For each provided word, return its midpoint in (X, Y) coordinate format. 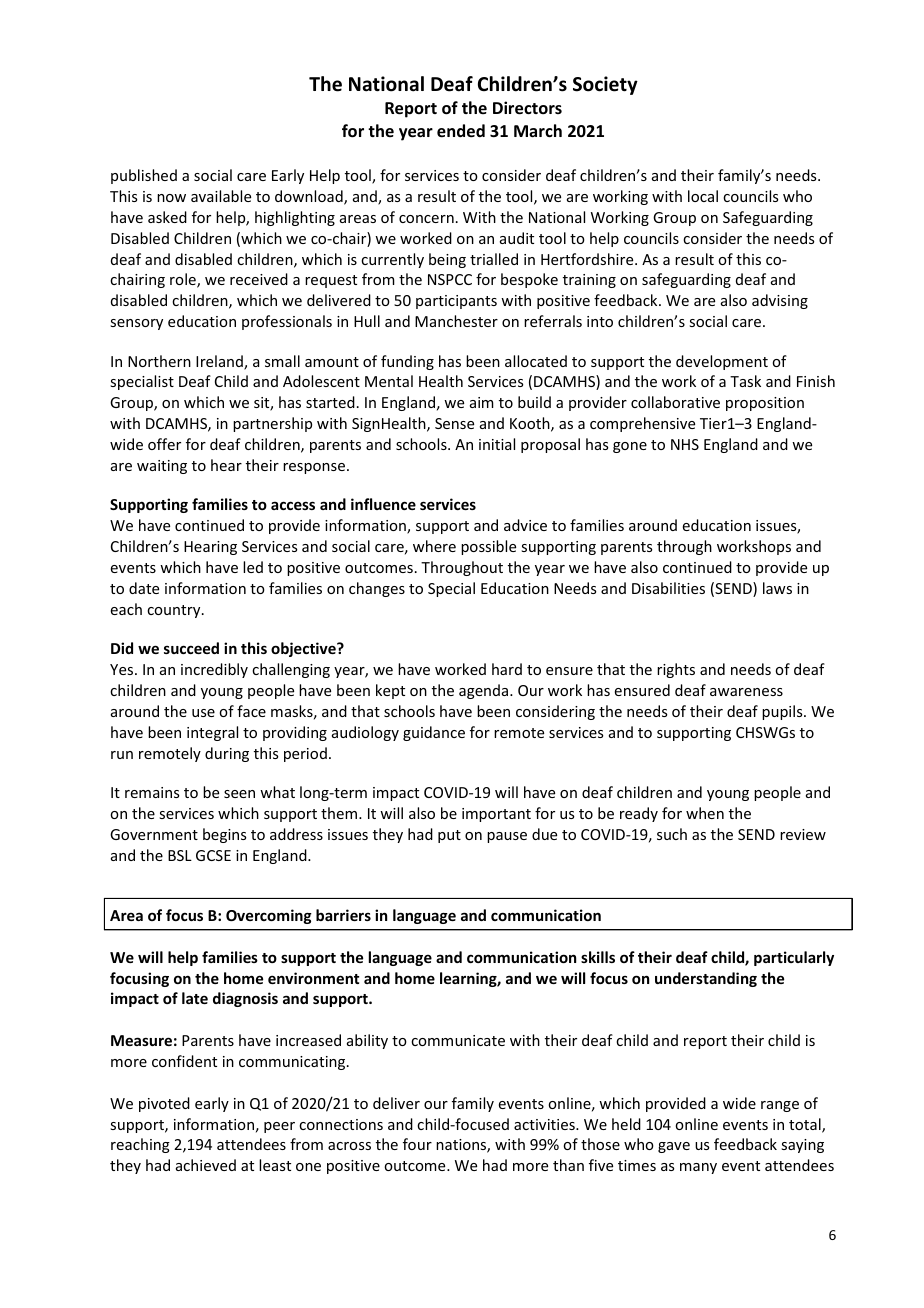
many (698, 1168)
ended (461, 131)
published (144, 176)
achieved (206, 1165)
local (703, 196)
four (417, 1144)
